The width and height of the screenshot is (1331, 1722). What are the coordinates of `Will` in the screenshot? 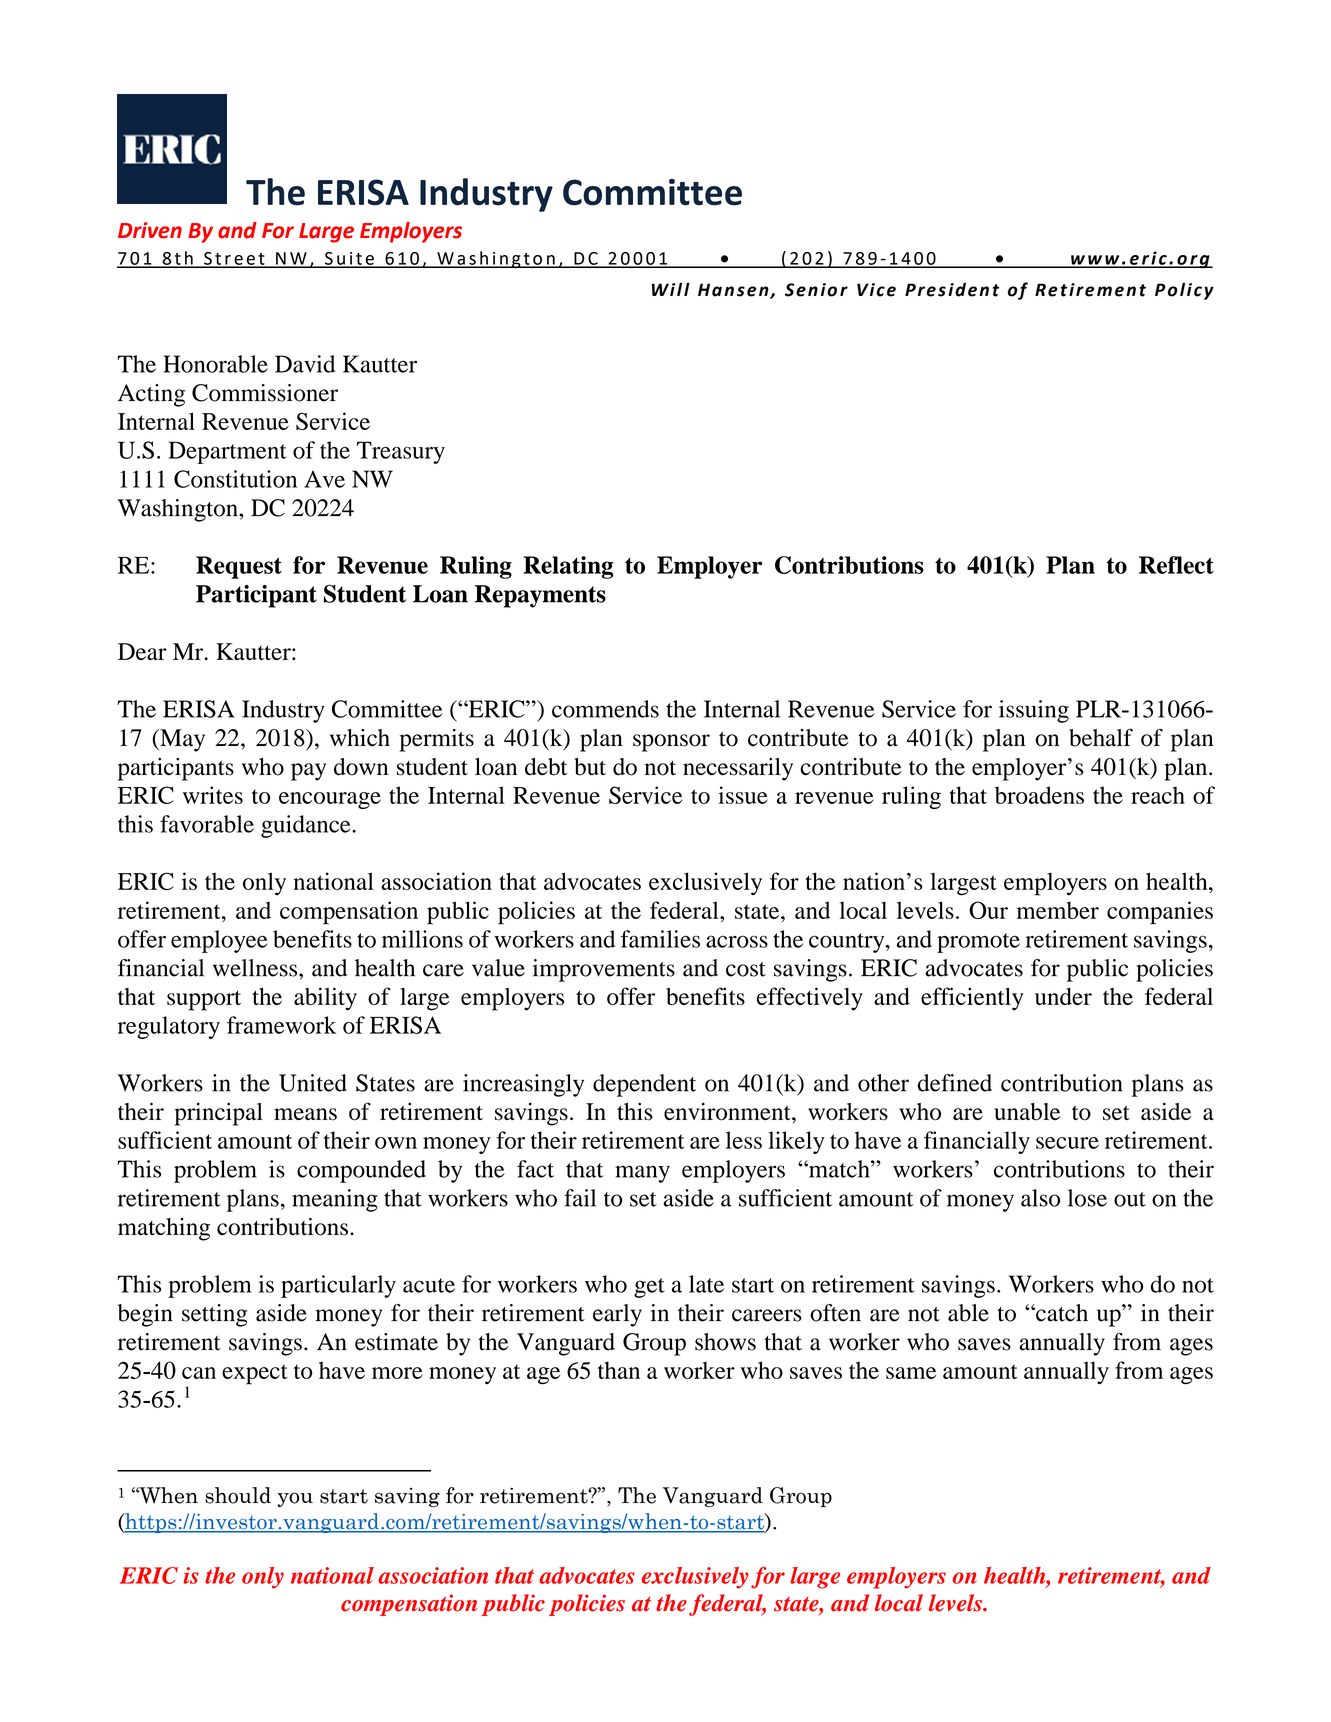 It's located at (671, 289).
